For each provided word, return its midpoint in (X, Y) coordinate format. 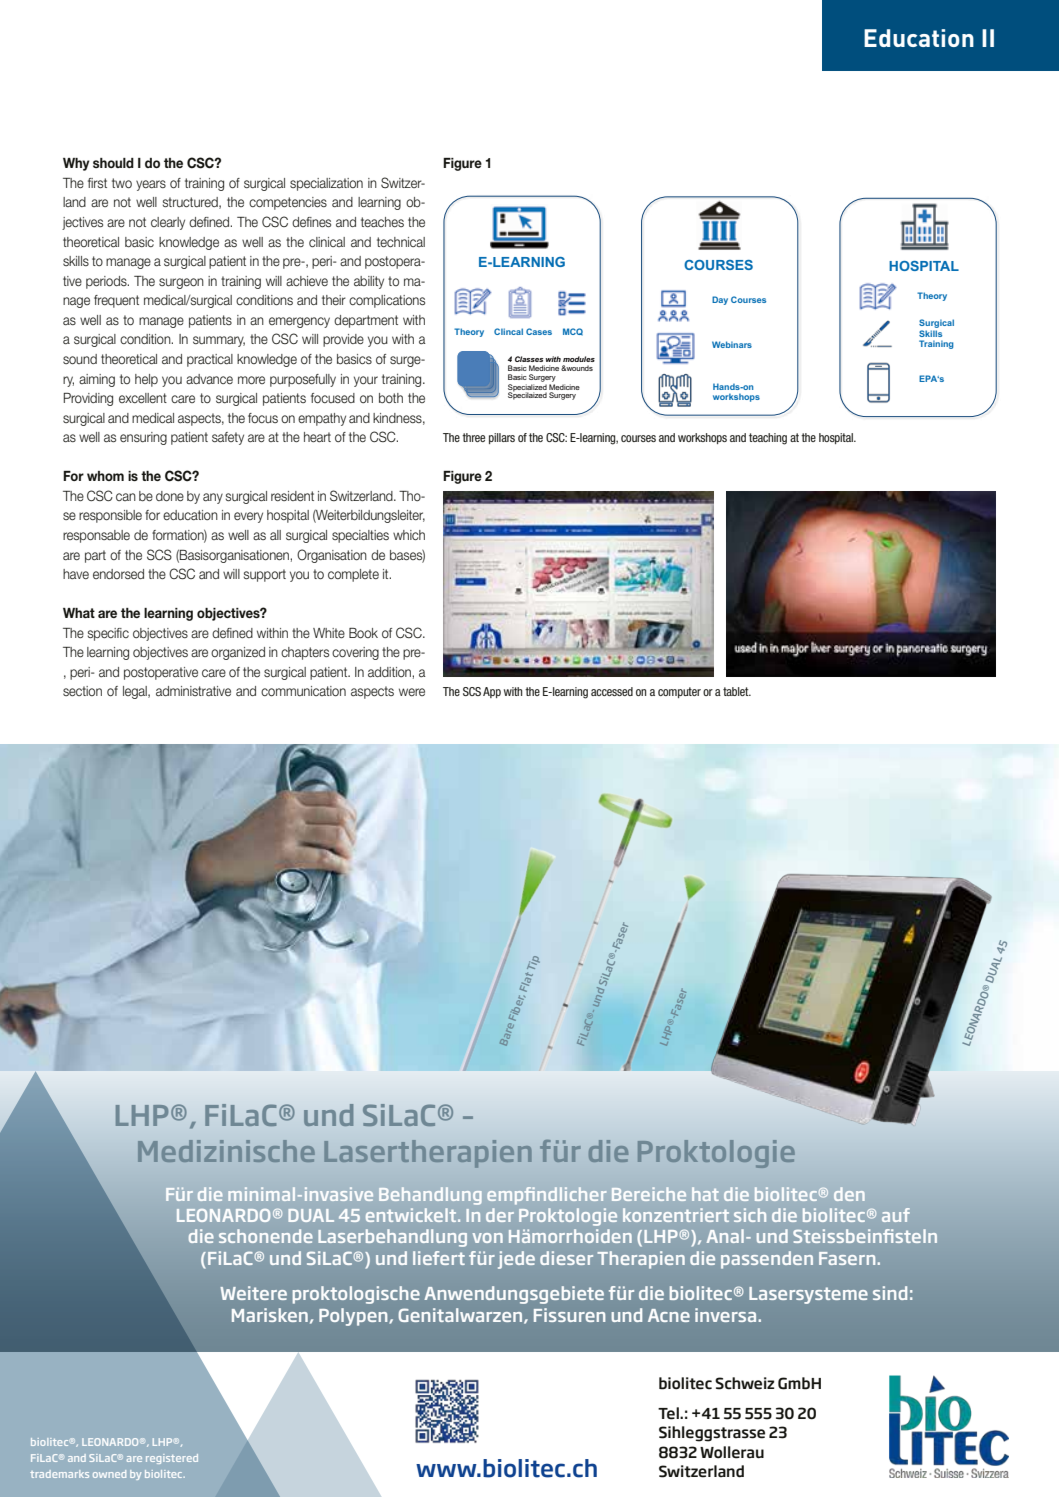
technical (401, 242)
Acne (669, 1315)
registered (172, 1459)
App (492, 692)
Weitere (253, 1293)
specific (108, 634)
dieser (566, 1258)
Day (720, 300)
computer (679, 692)
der (500, 1215)
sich (750, 1215)
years (151, 185)
